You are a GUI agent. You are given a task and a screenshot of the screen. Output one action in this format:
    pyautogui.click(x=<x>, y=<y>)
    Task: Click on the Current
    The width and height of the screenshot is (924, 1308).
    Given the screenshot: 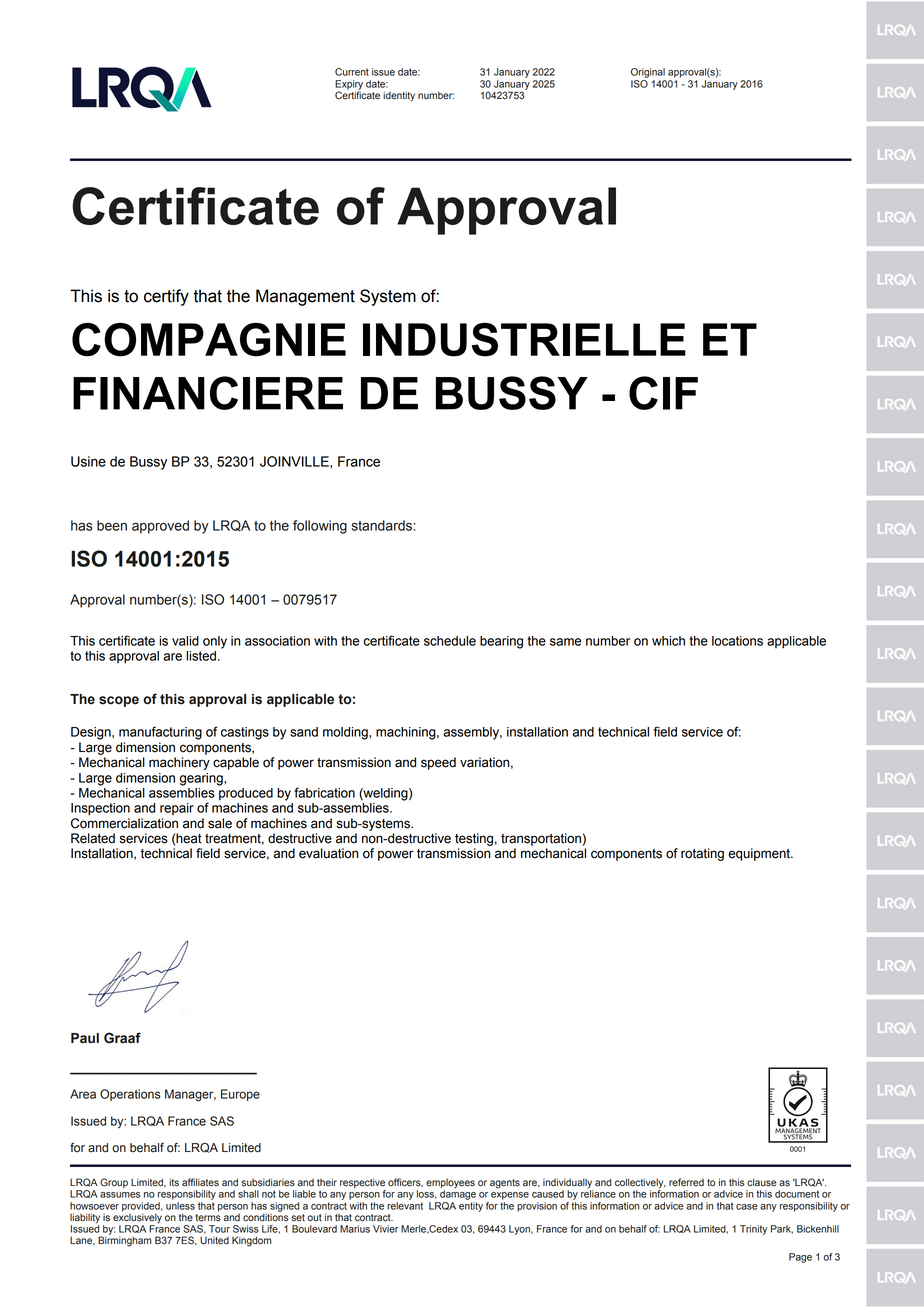 What is the action you would take?
    pyautogui.click(x=352, y=72)
